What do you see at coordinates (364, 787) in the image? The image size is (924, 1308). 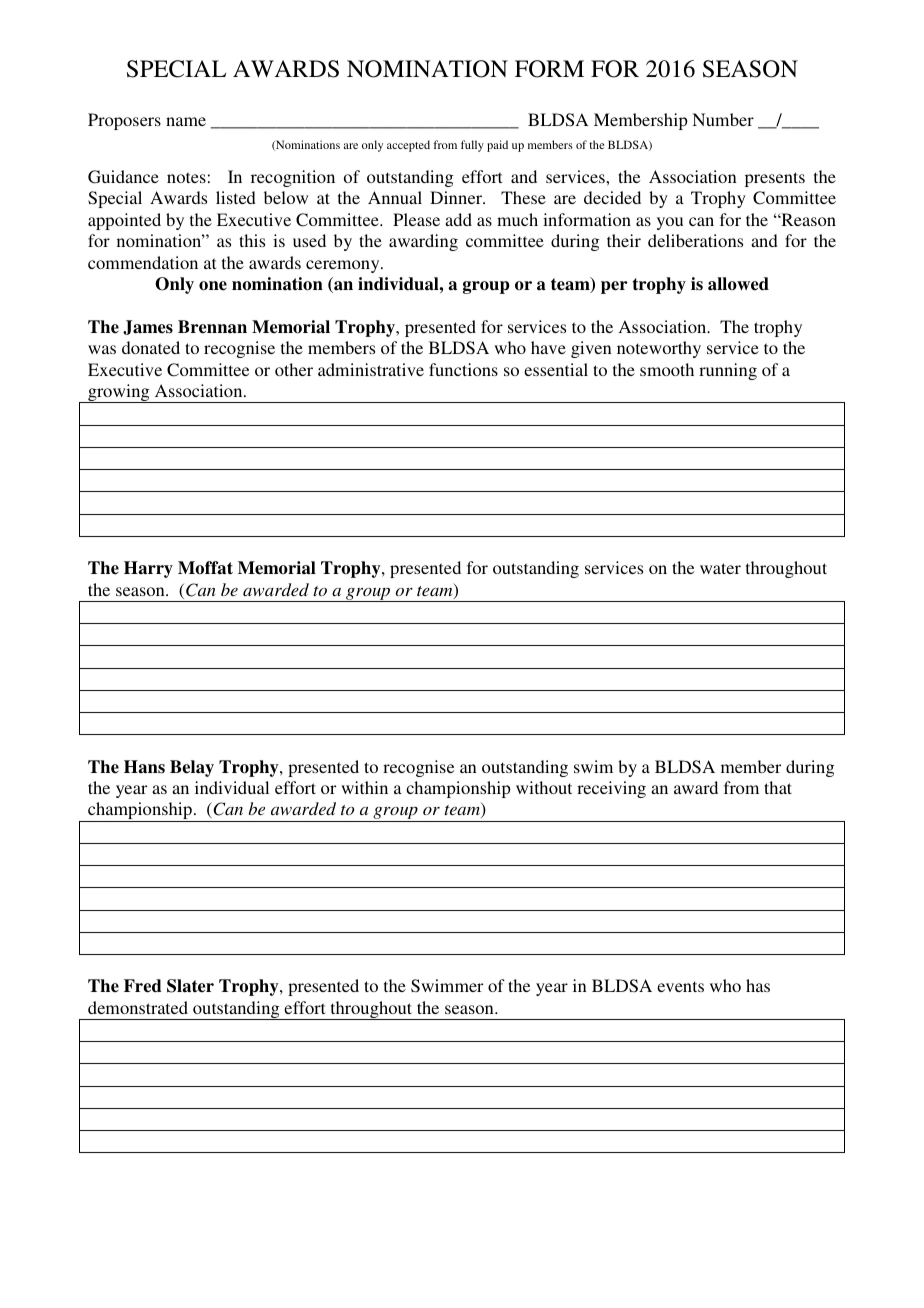 I see `within` at bounding box center [364, 787].
